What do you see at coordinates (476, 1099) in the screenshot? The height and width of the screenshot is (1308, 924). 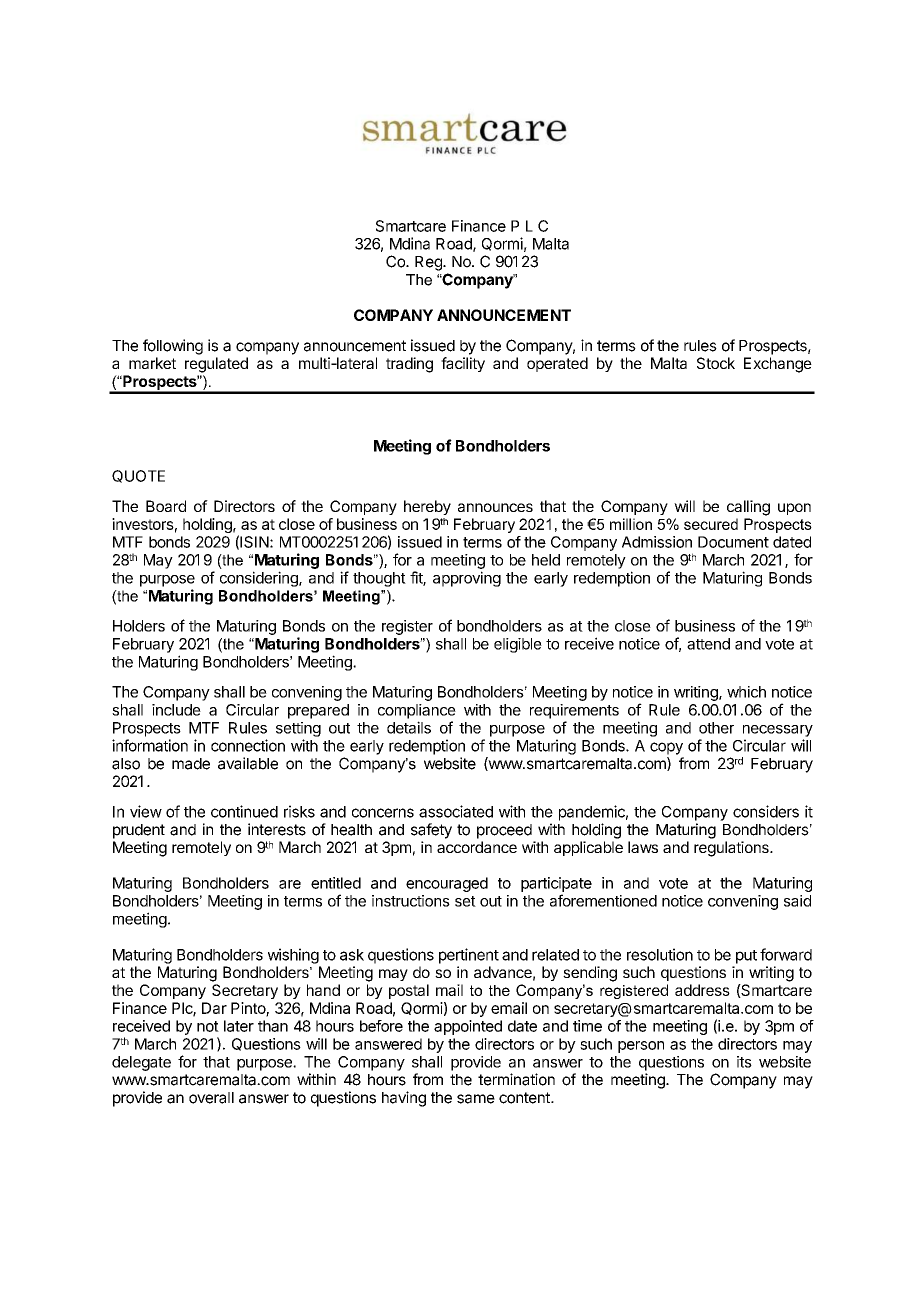 I see `same` at bounding box center [476, 1099].
